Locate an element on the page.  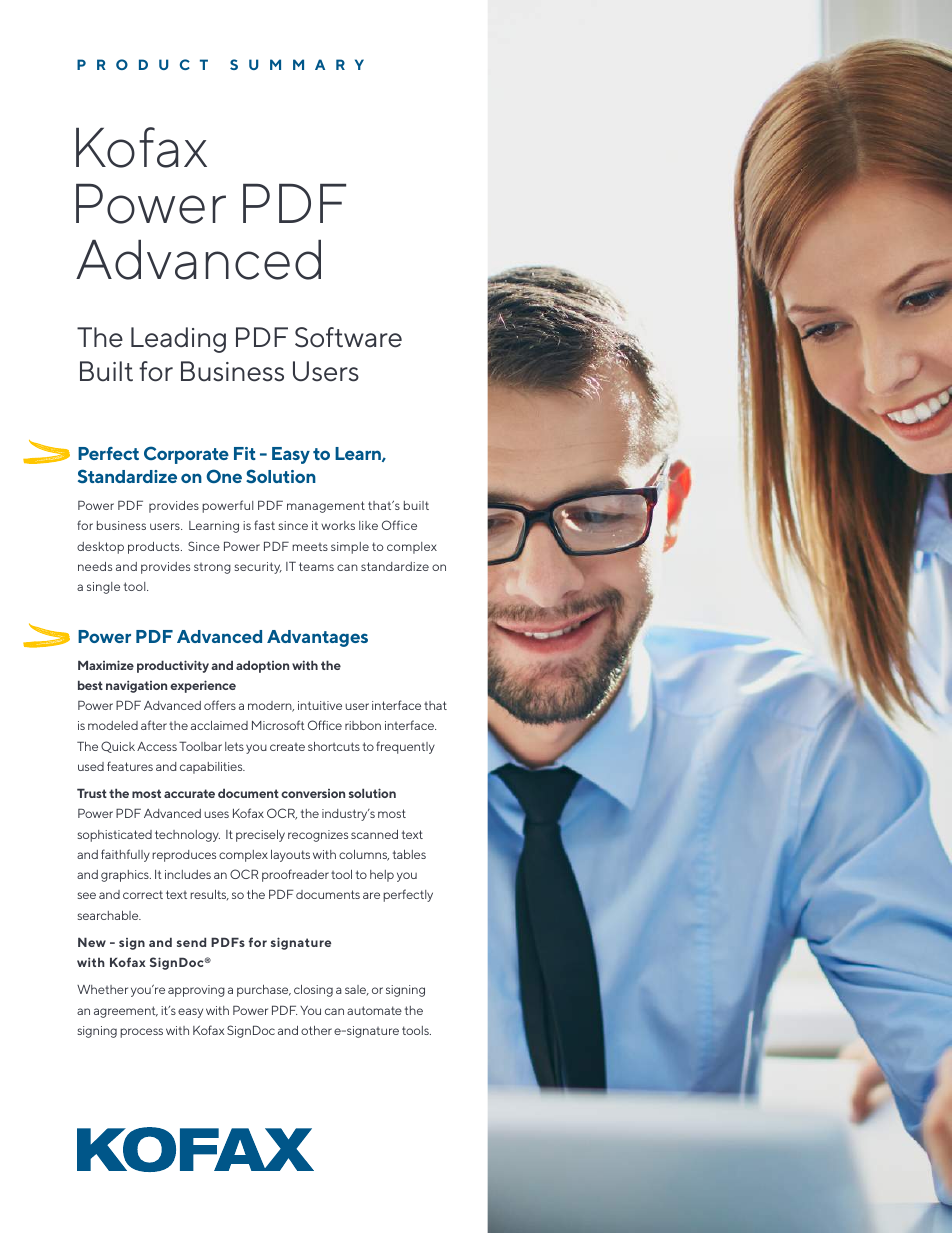
Leading is located at coordinates (178, 340).
